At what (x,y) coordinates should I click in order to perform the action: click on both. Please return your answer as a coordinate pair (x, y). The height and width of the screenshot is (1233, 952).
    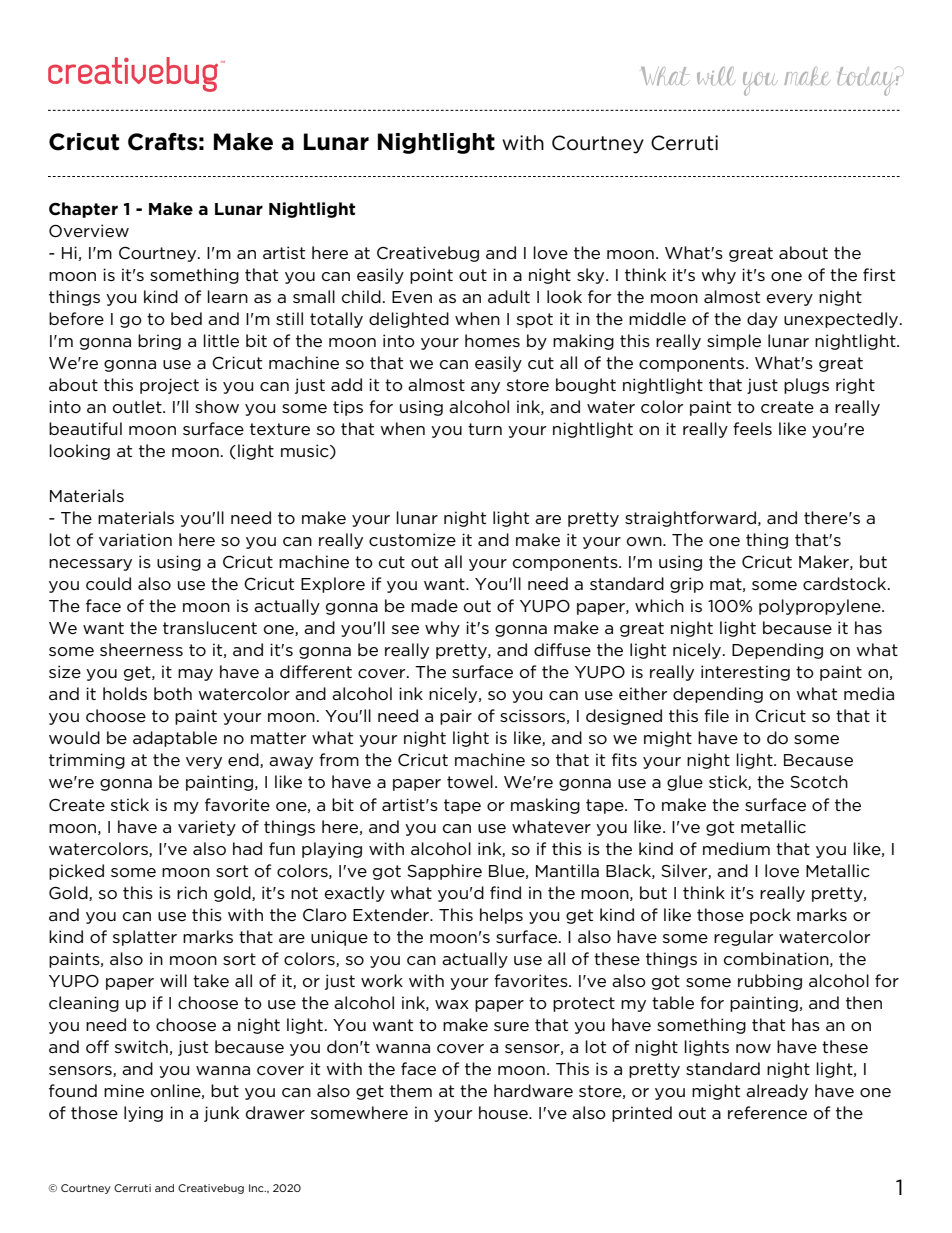
    Looking at the image, I should click on (173, 693).
